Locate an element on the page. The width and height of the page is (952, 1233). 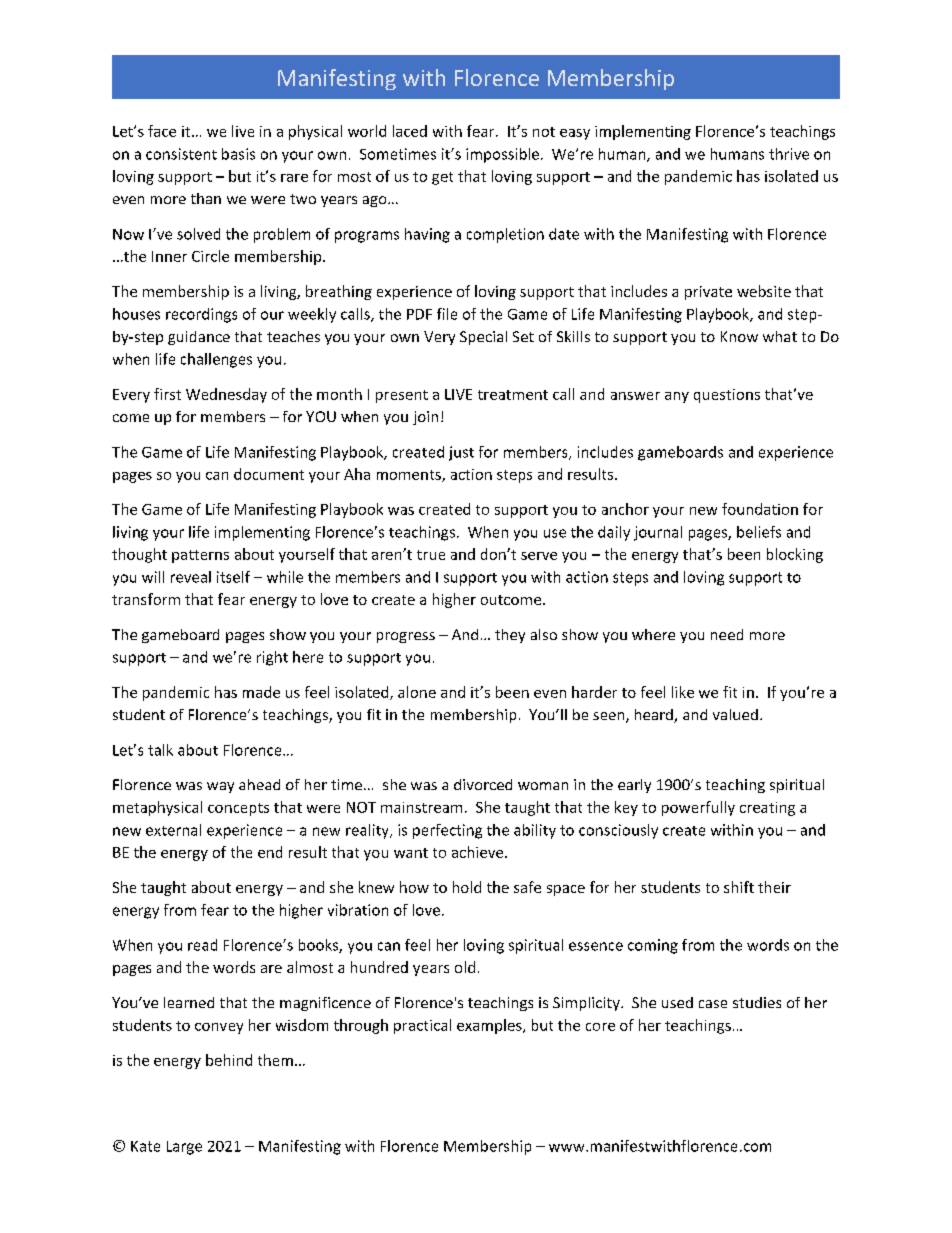
Wednesday is located at coordinates (226, 395).
